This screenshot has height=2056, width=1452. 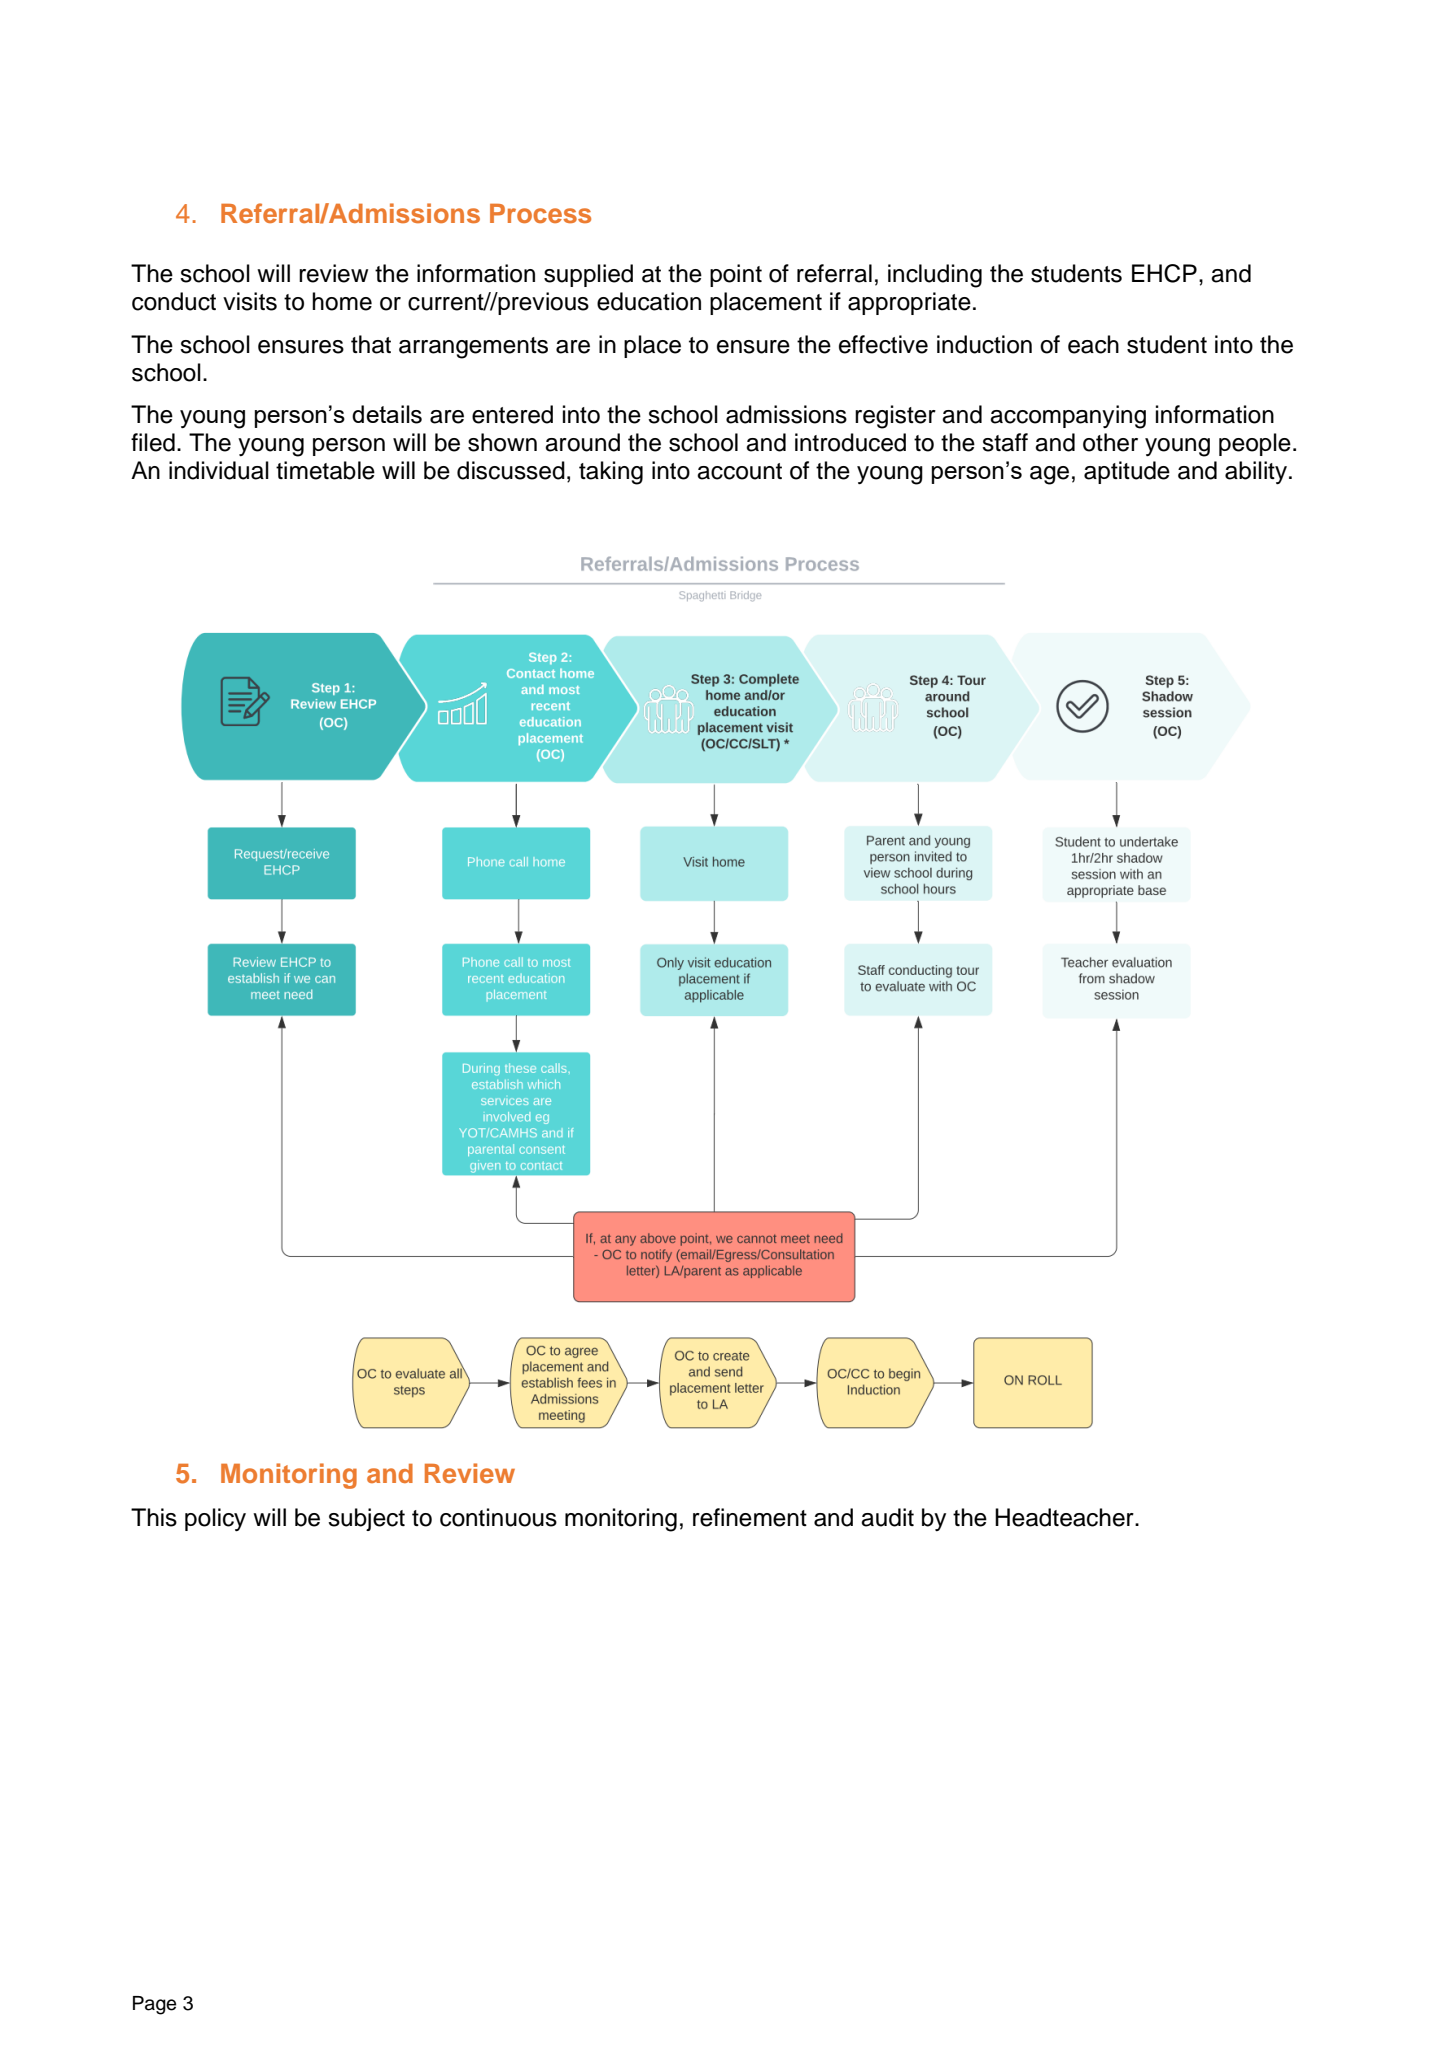 What do you see at coordinates (498, 1517) in the screenshot?
I see `continuous` at bounding box center [498, 1517].
